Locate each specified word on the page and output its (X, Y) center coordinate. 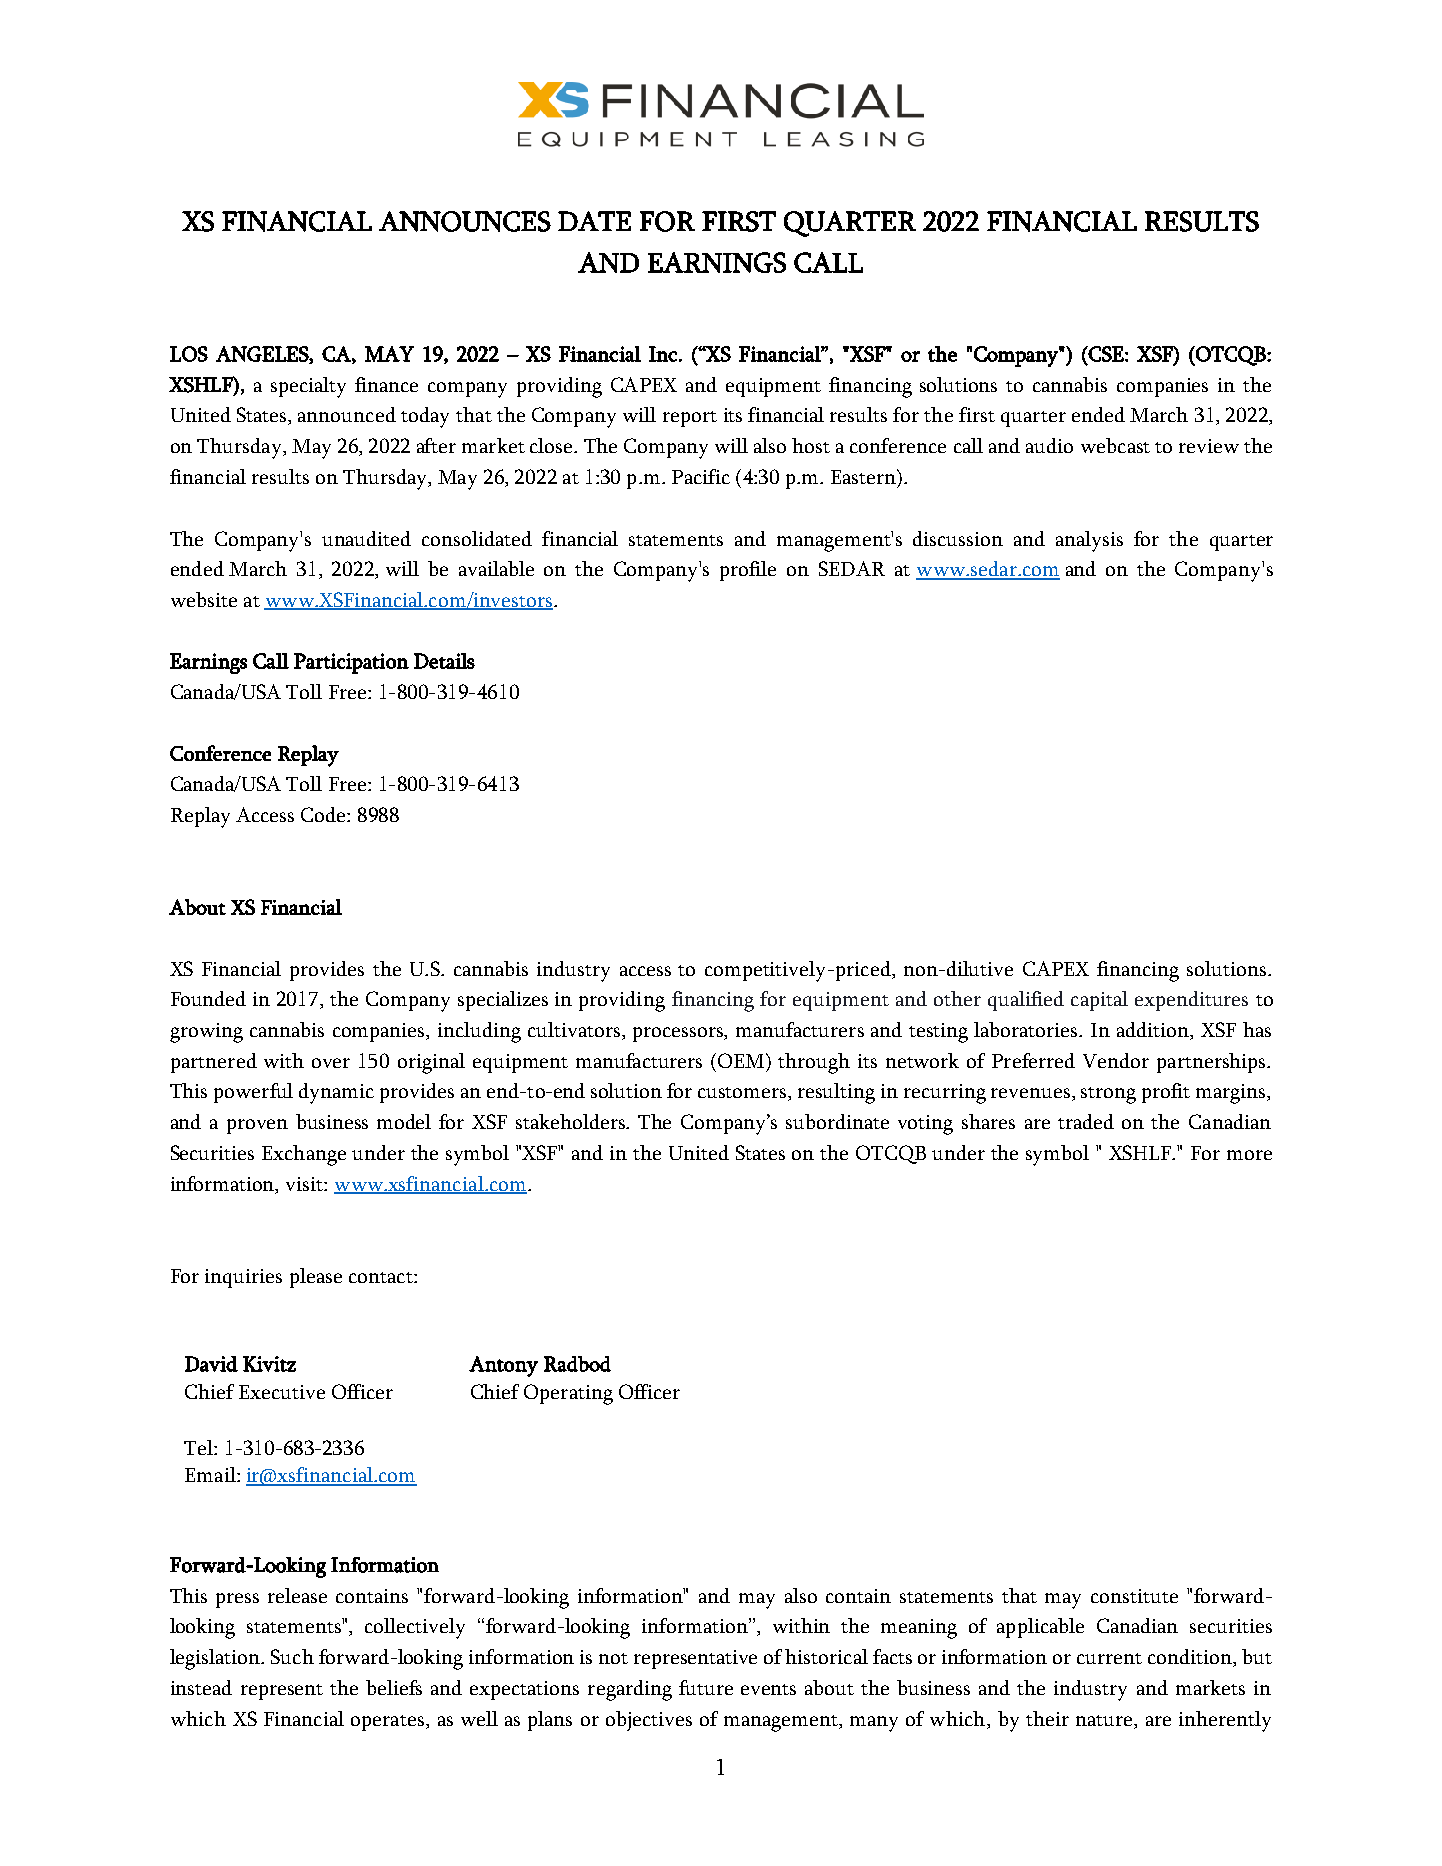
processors (679, 1034)
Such (292, 1656)
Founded (208, 998)
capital (1099, 1001)
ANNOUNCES (465, 221)
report (690, 419)
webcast (1115, 445)
